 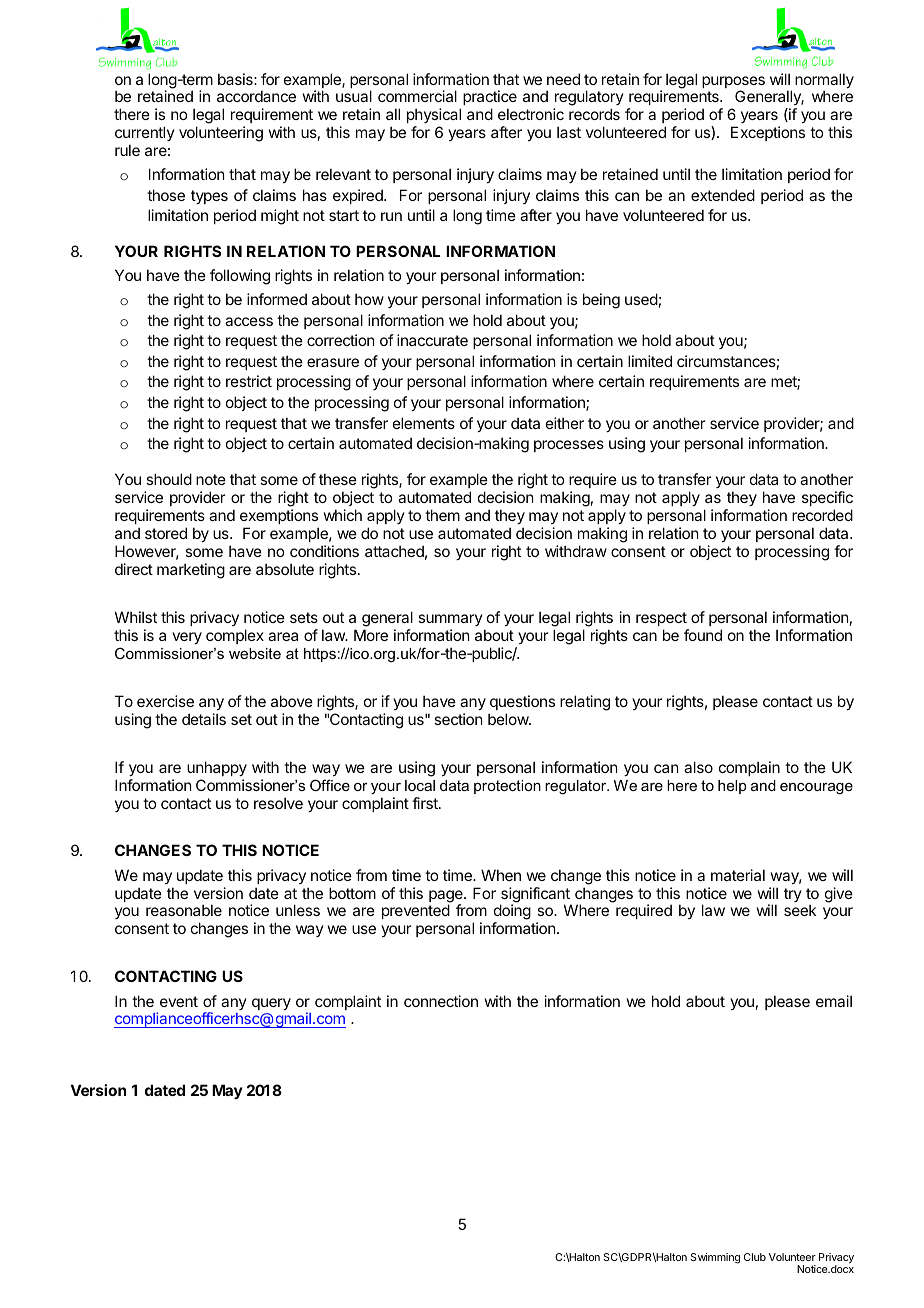 What do you see at coordinates (490, 99) in the screenshot?
I see `practice` at bounding box center [490, 99].
